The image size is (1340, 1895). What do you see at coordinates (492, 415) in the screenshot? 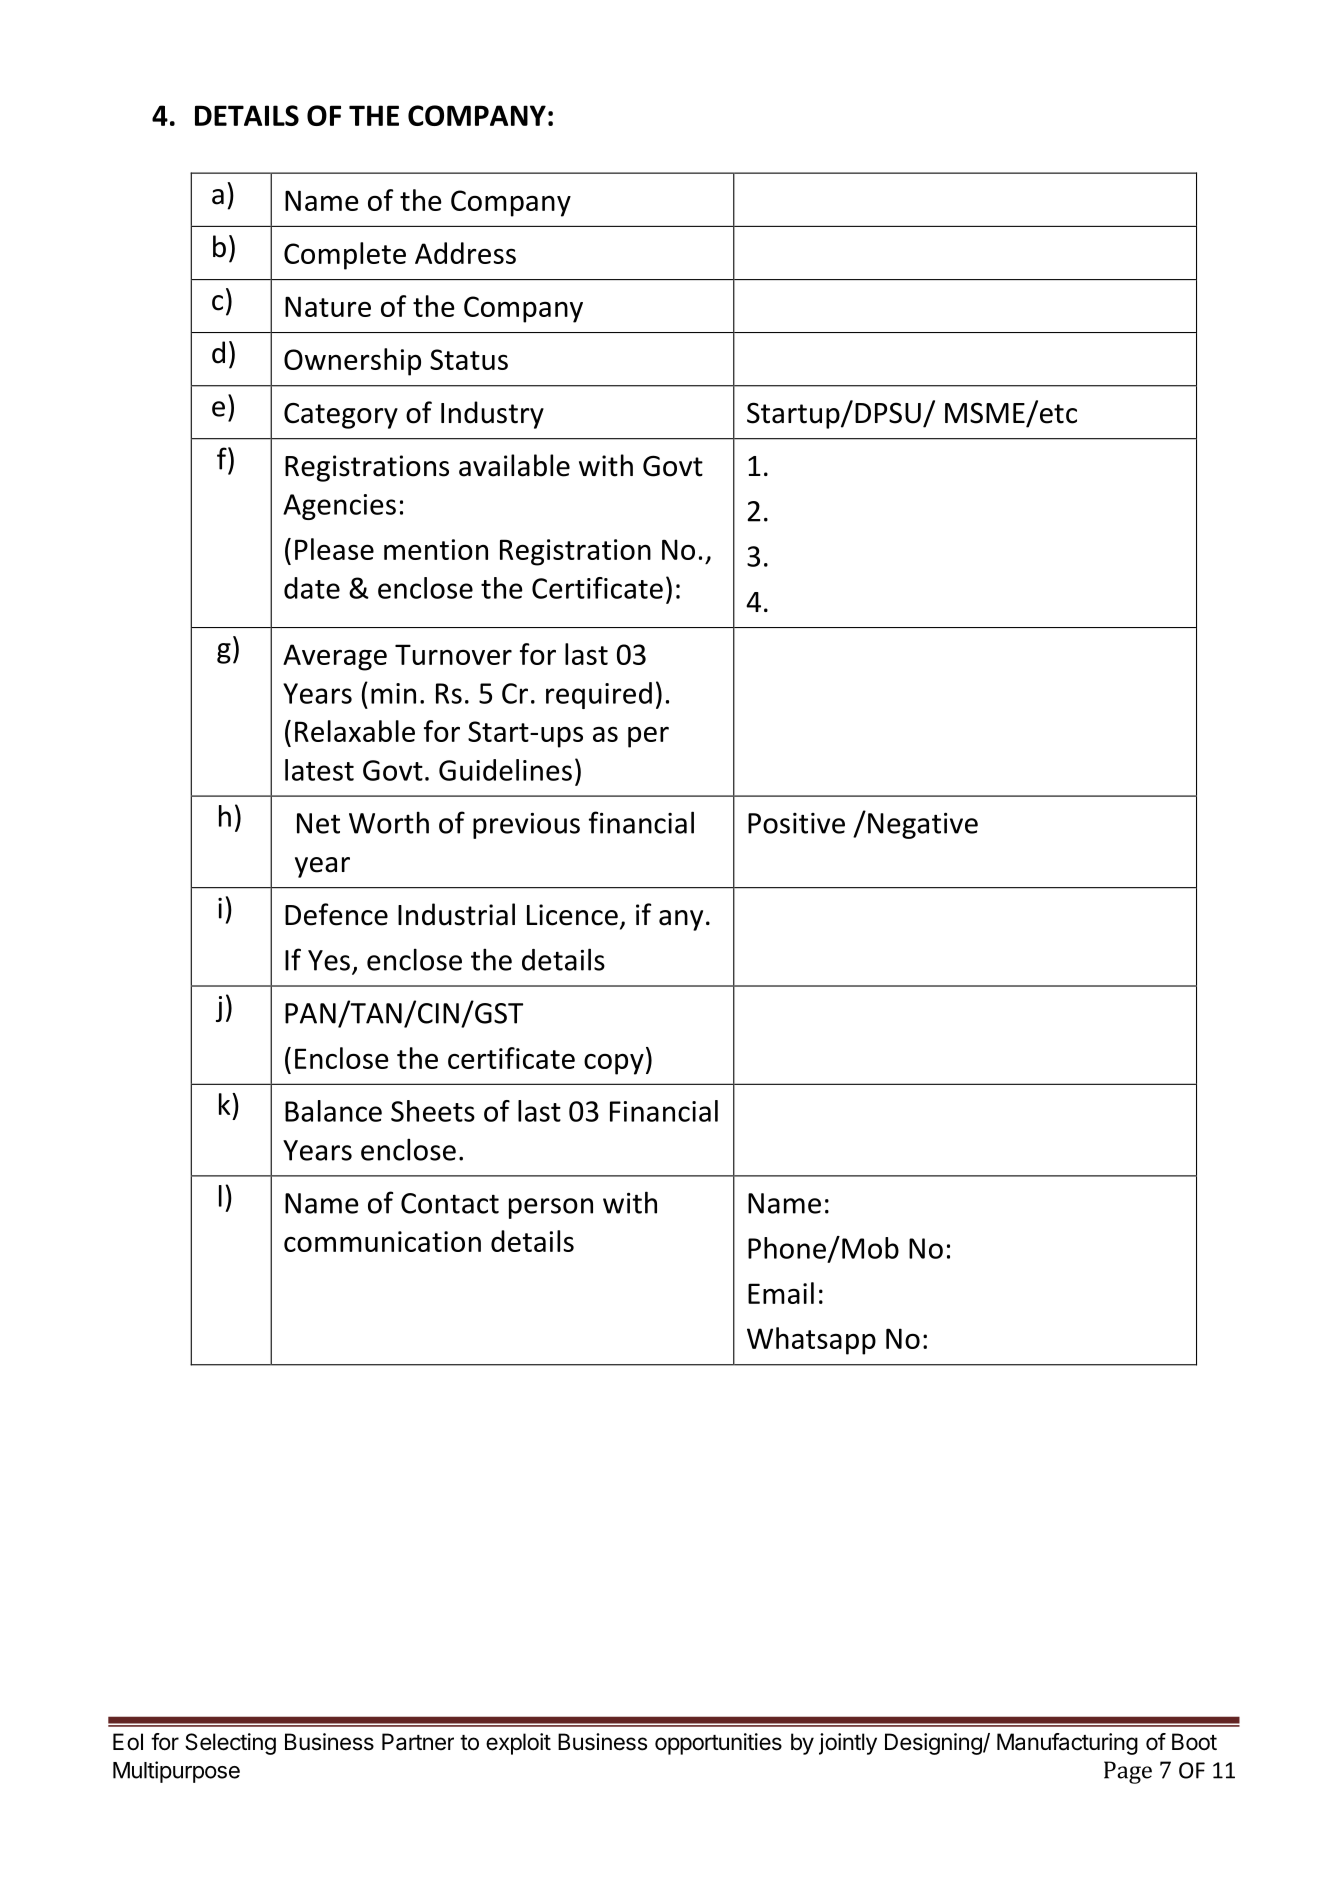
I see `Industry` at bounding box center [492, 415].
